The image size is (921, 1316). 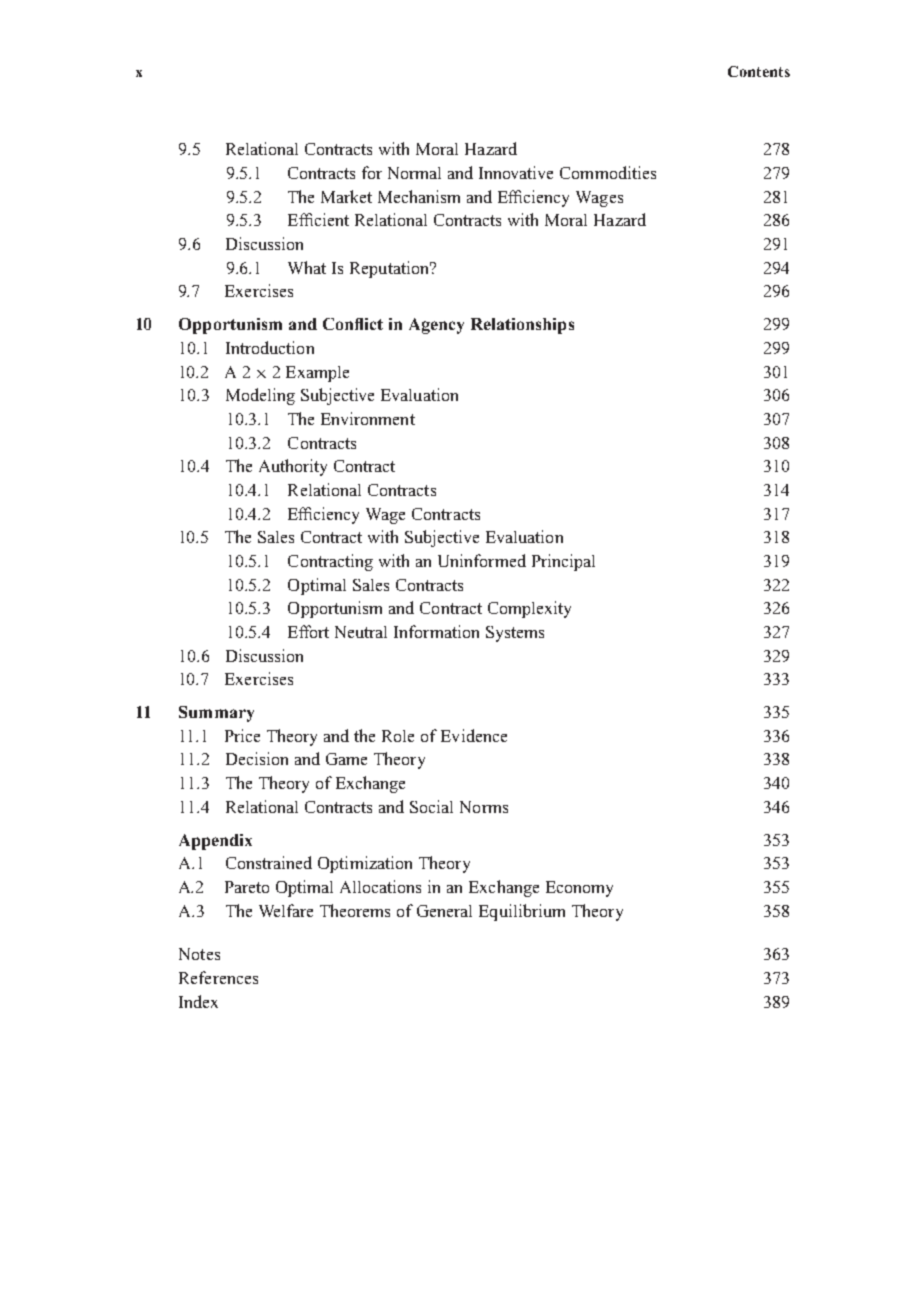 What do you see at coordinates (444, 911) in the screenshot?
I see `General` at bounding box center [444, 911].
